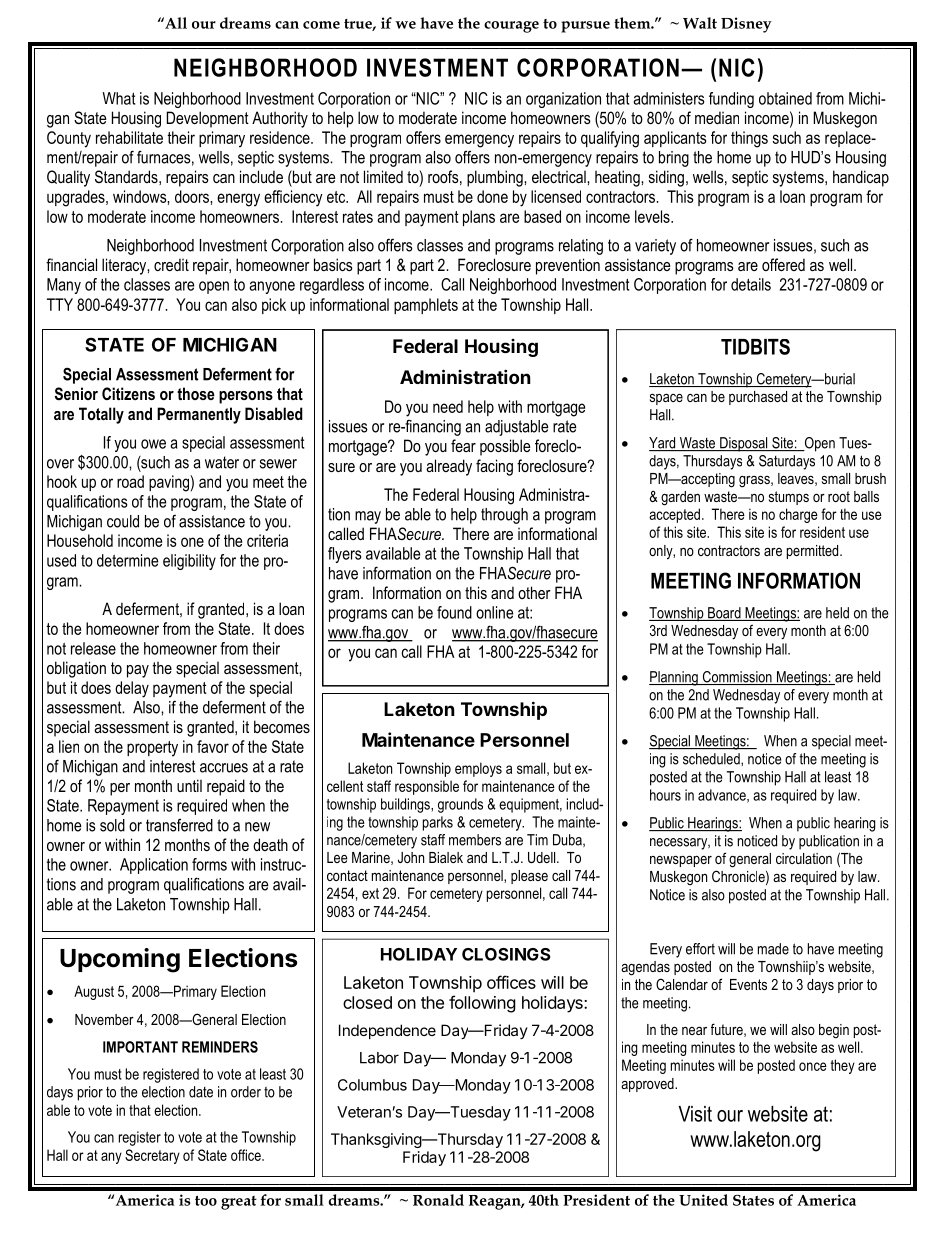 This screenshot has height=1233, width=952. Describe the element at coordinates (426, 306) in the screenshot. I see `pamphlets` at that location.
